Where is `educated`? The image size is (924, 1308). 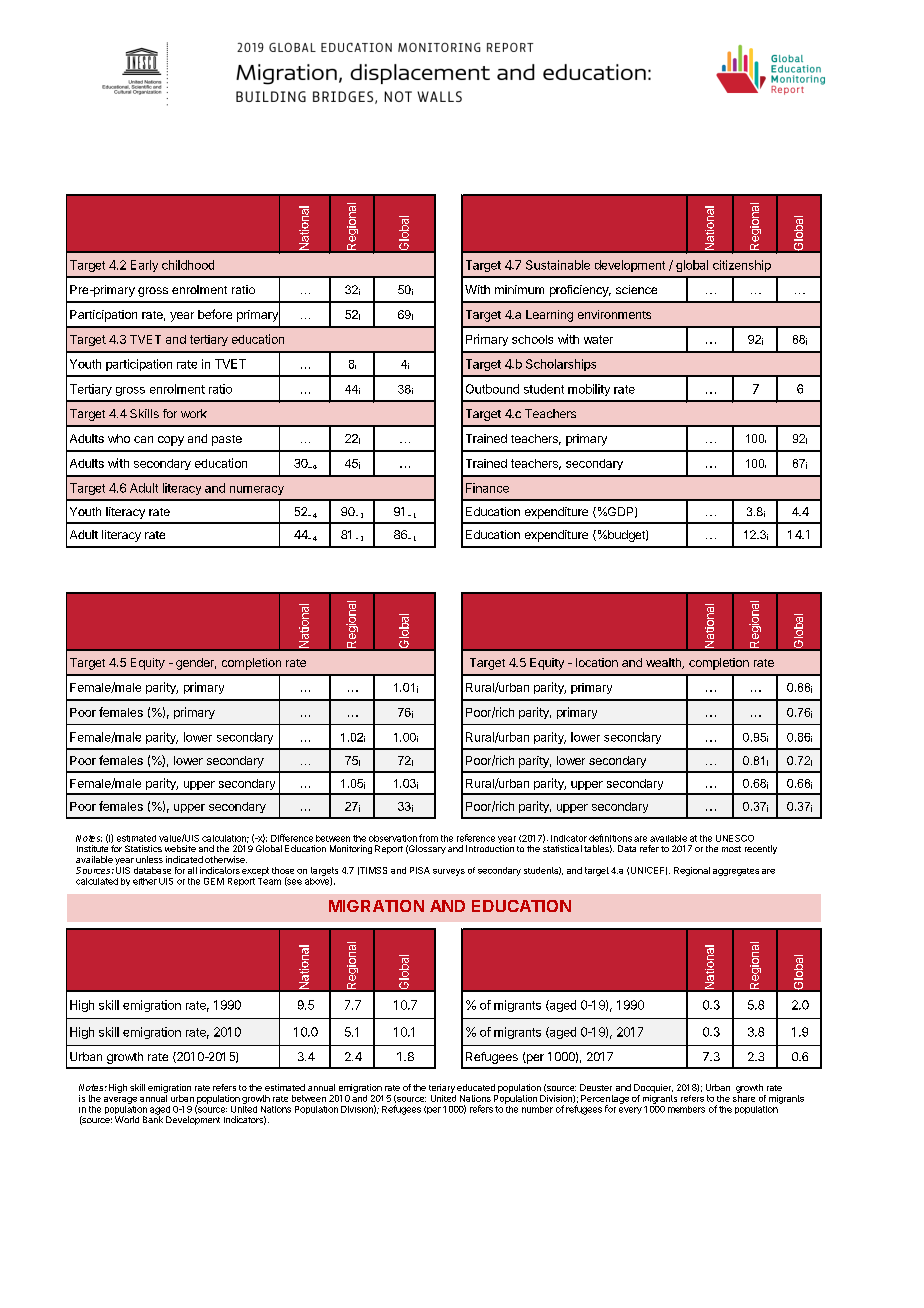
educated is located at coordinates (476, 1087).
